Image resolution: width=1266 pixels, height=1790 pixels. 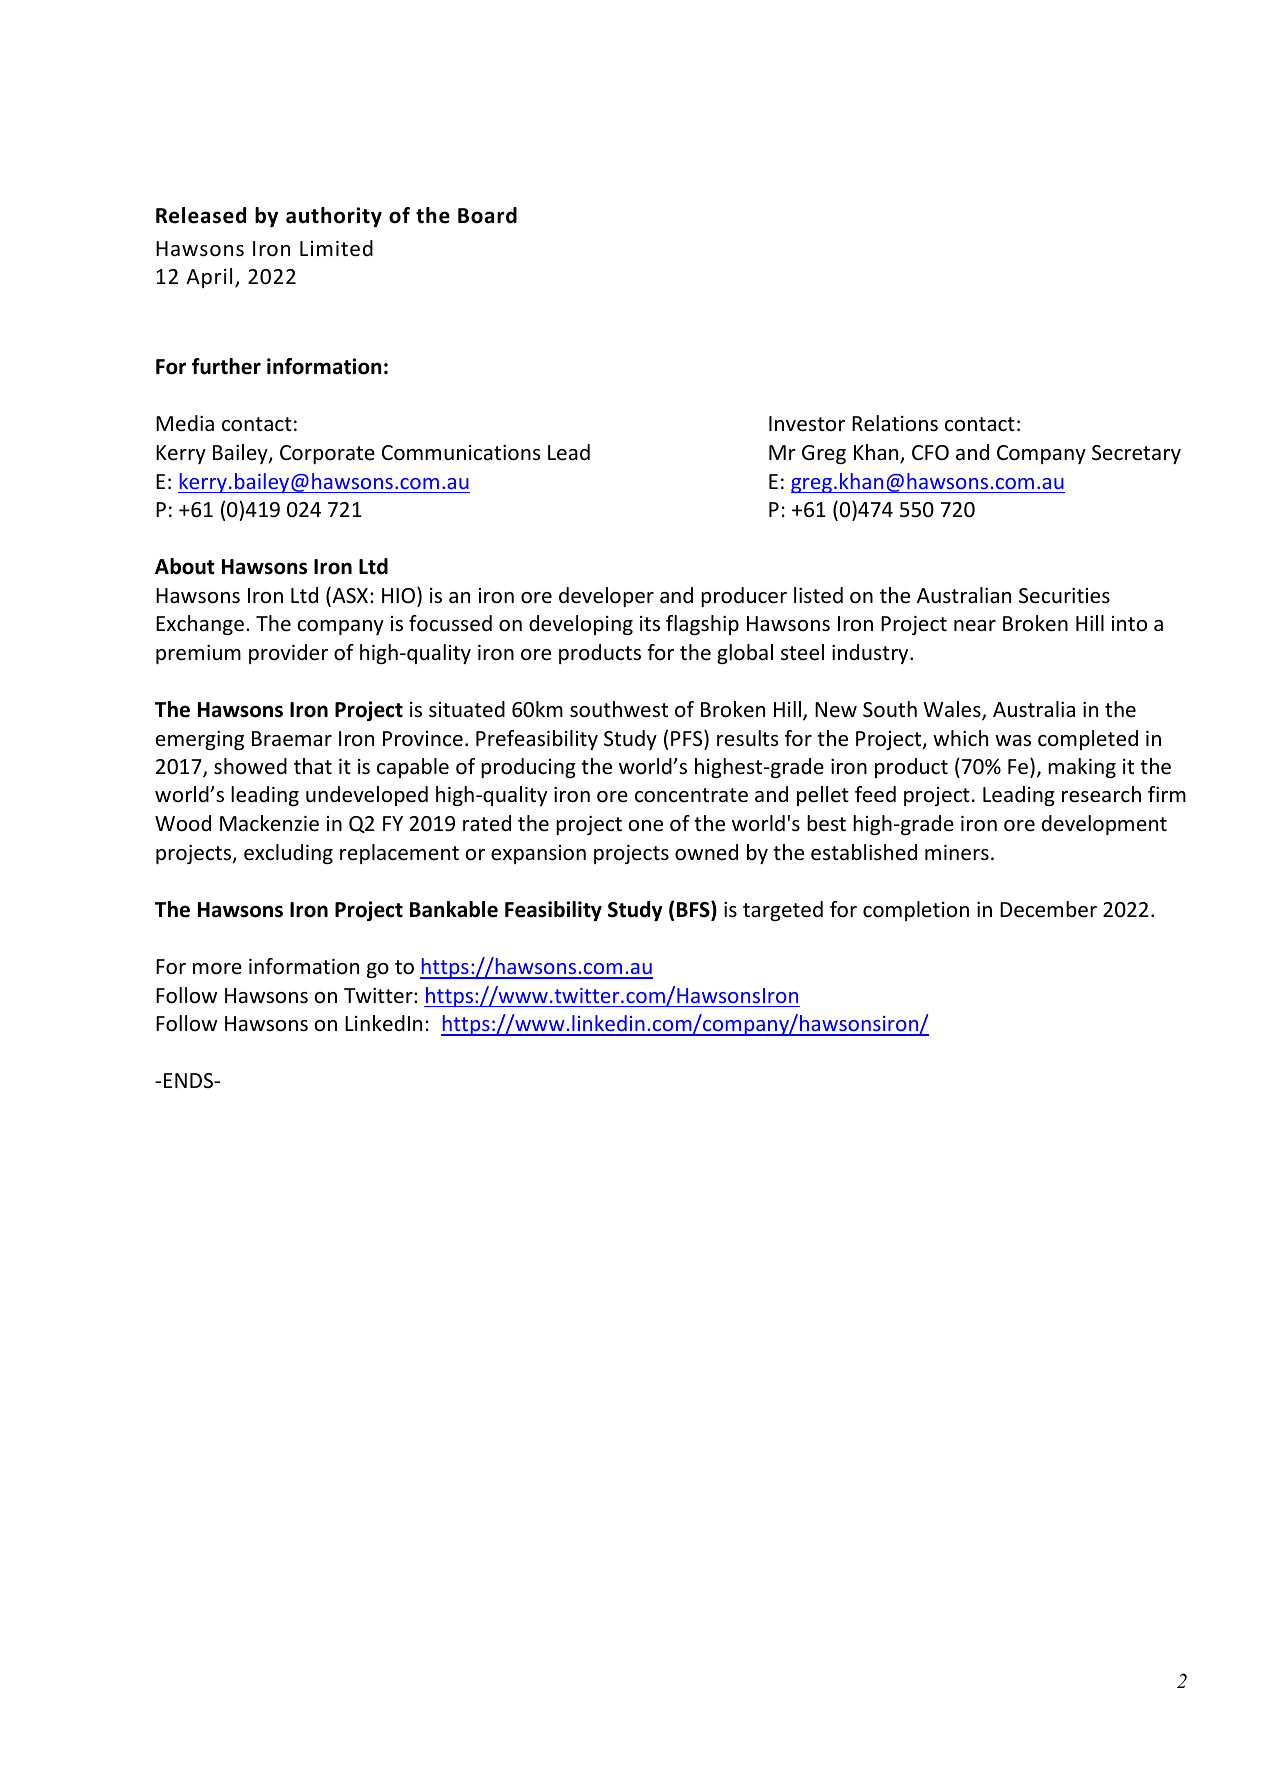 I want to click on near, so click(x=975, y=626).
